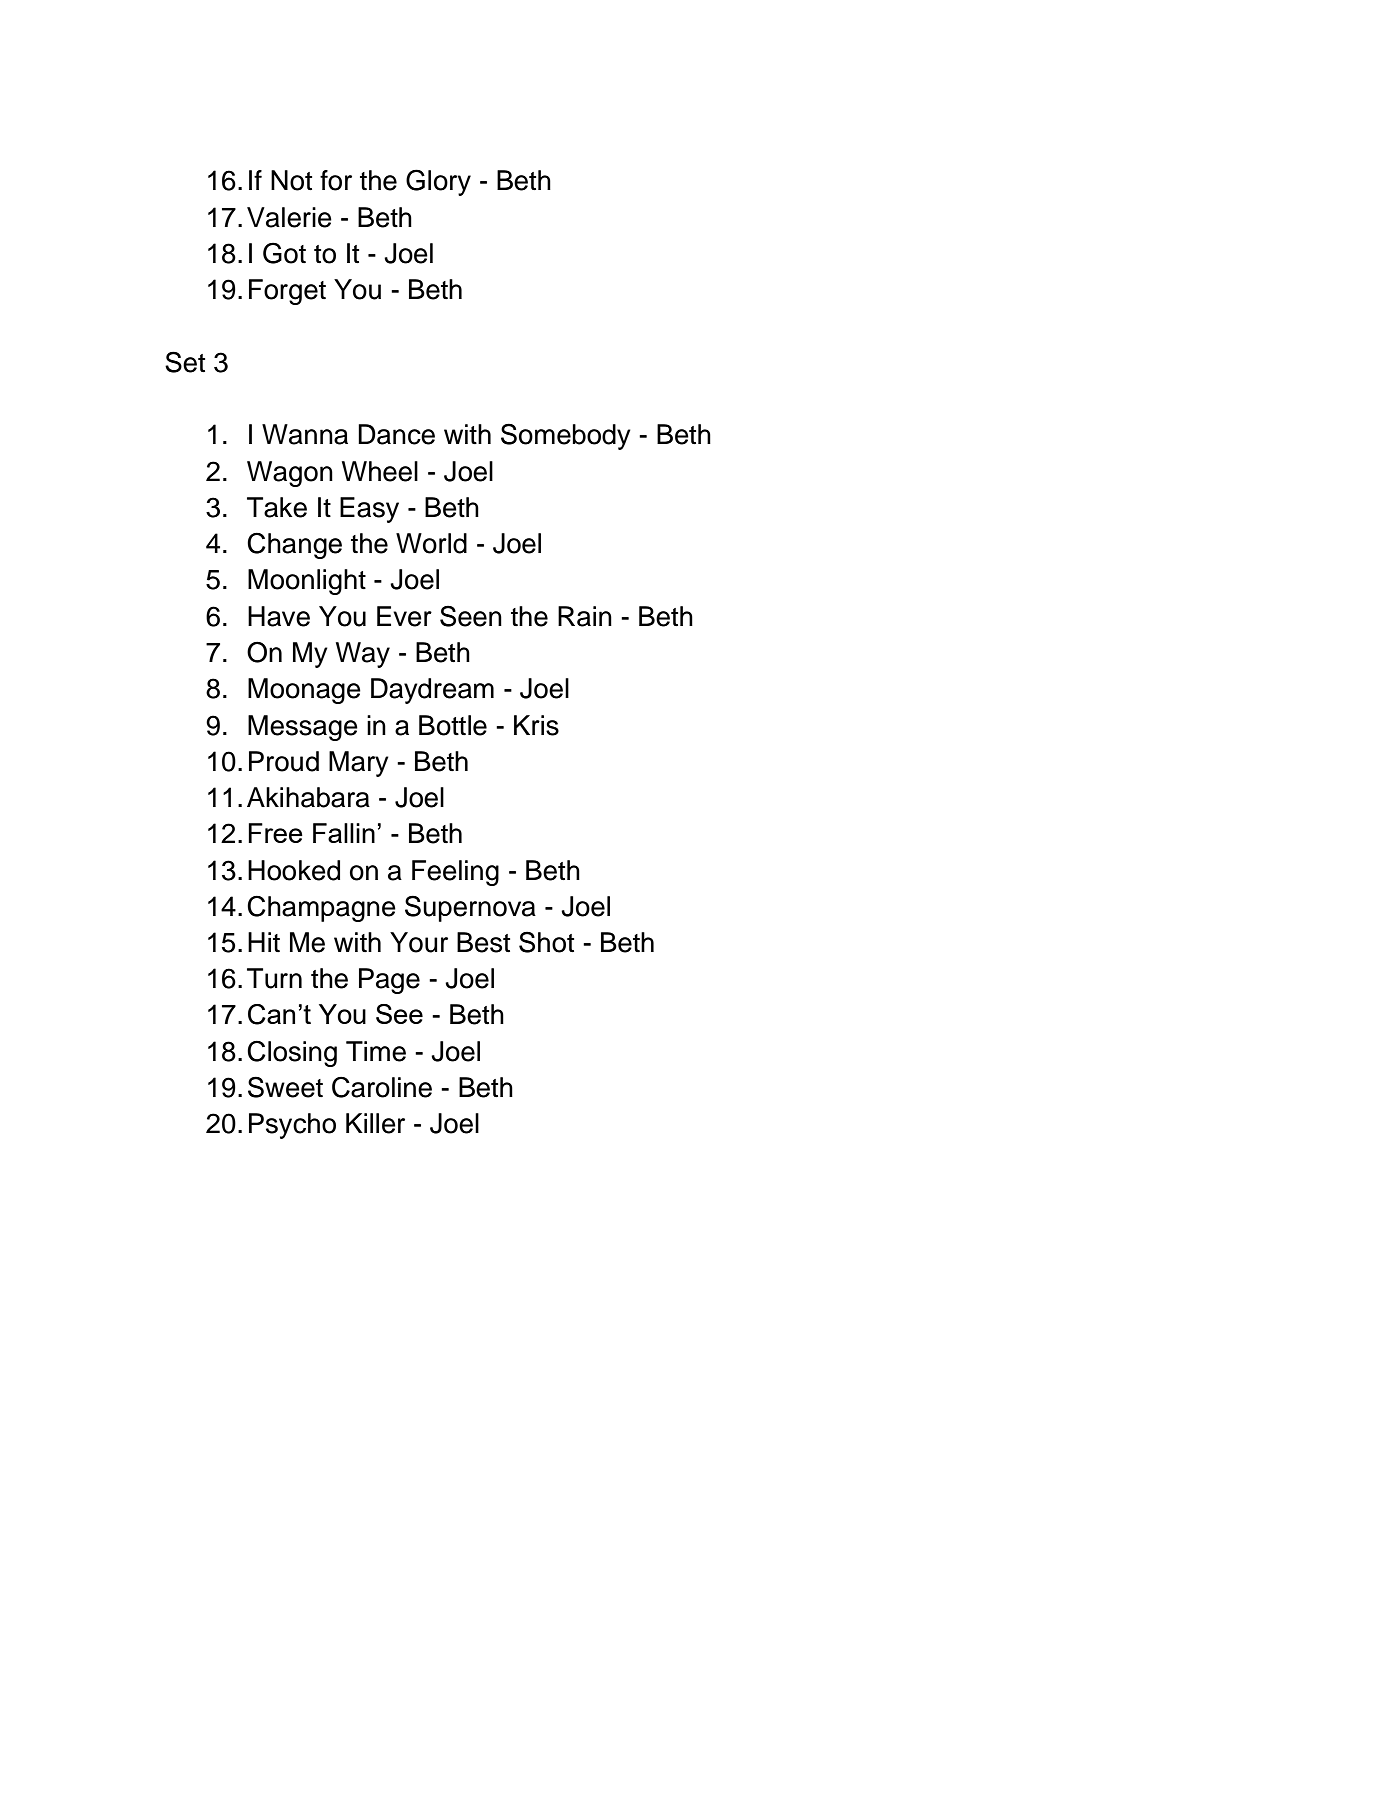 The height and width of the image is (1810, 1399). What do you see at coordinates (277, 507) in the image?
I see `Take` at bounding box center [277, 507].
